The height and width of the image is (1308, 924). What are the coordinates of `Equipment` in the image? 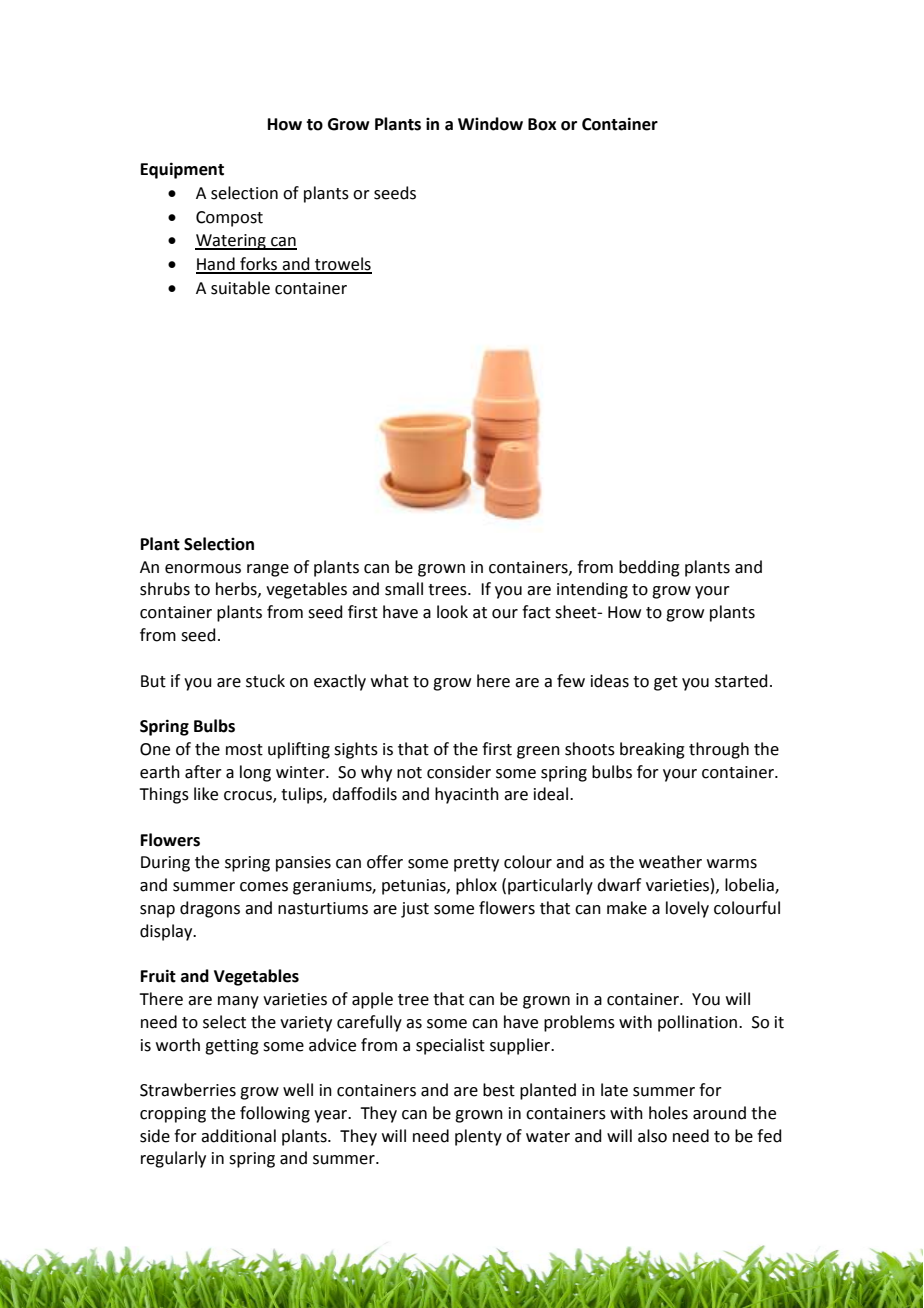 It's located at (182, 170).
